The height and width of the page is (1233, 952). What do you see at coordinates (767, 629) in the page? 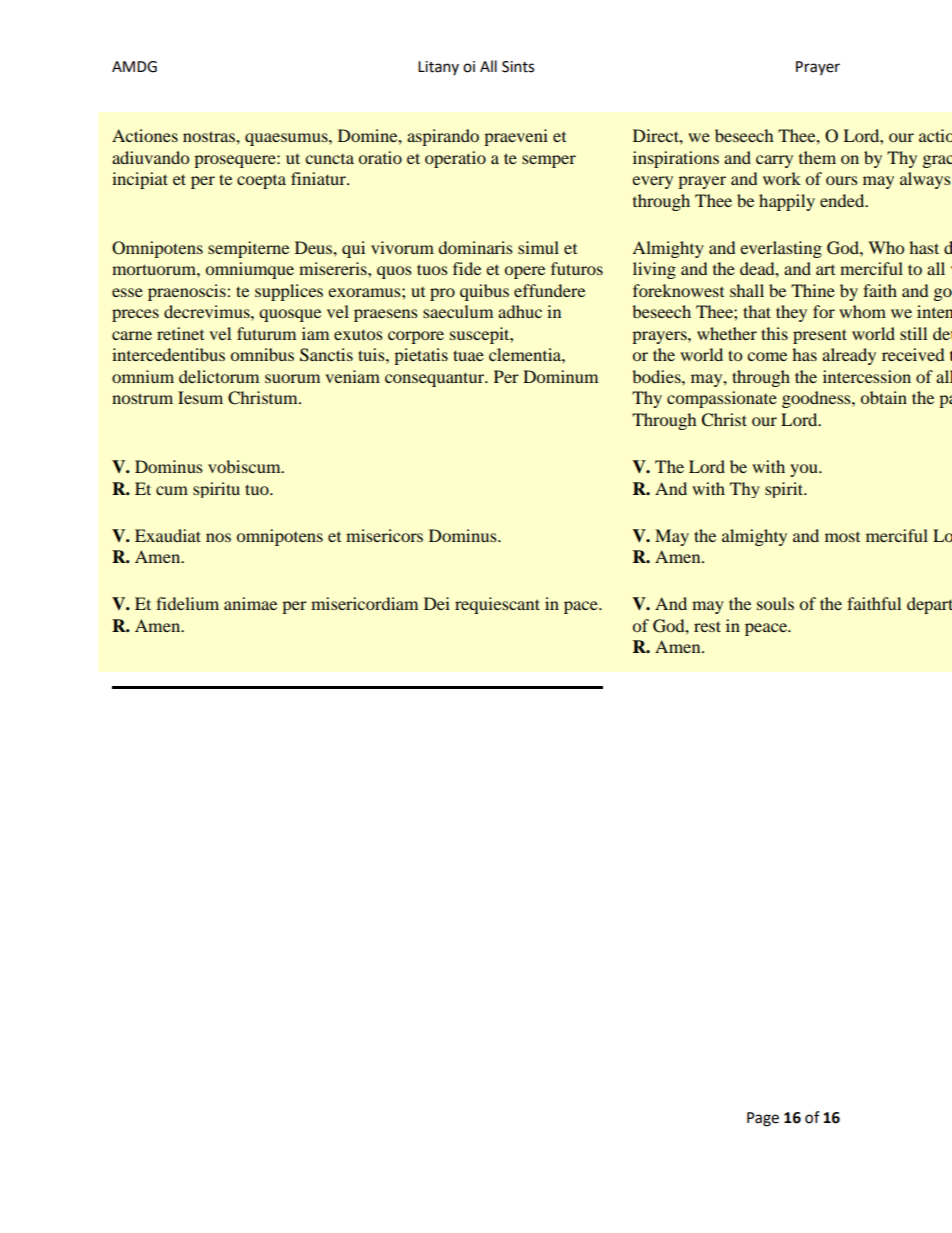
I see `peace` at bounding box center [767, 629].
